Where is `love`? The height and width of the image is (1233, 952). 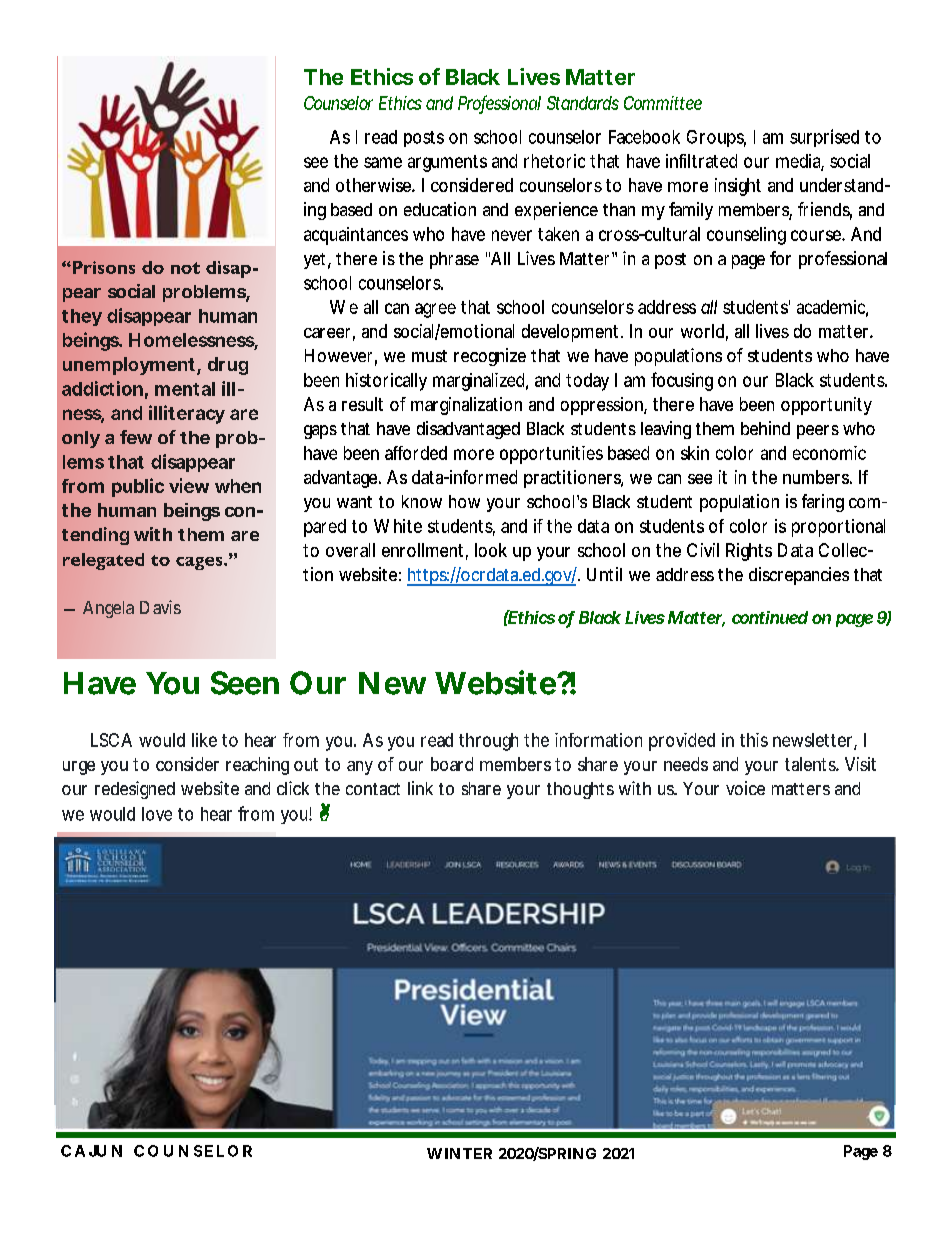 love is located at coordinates (157, 814).
